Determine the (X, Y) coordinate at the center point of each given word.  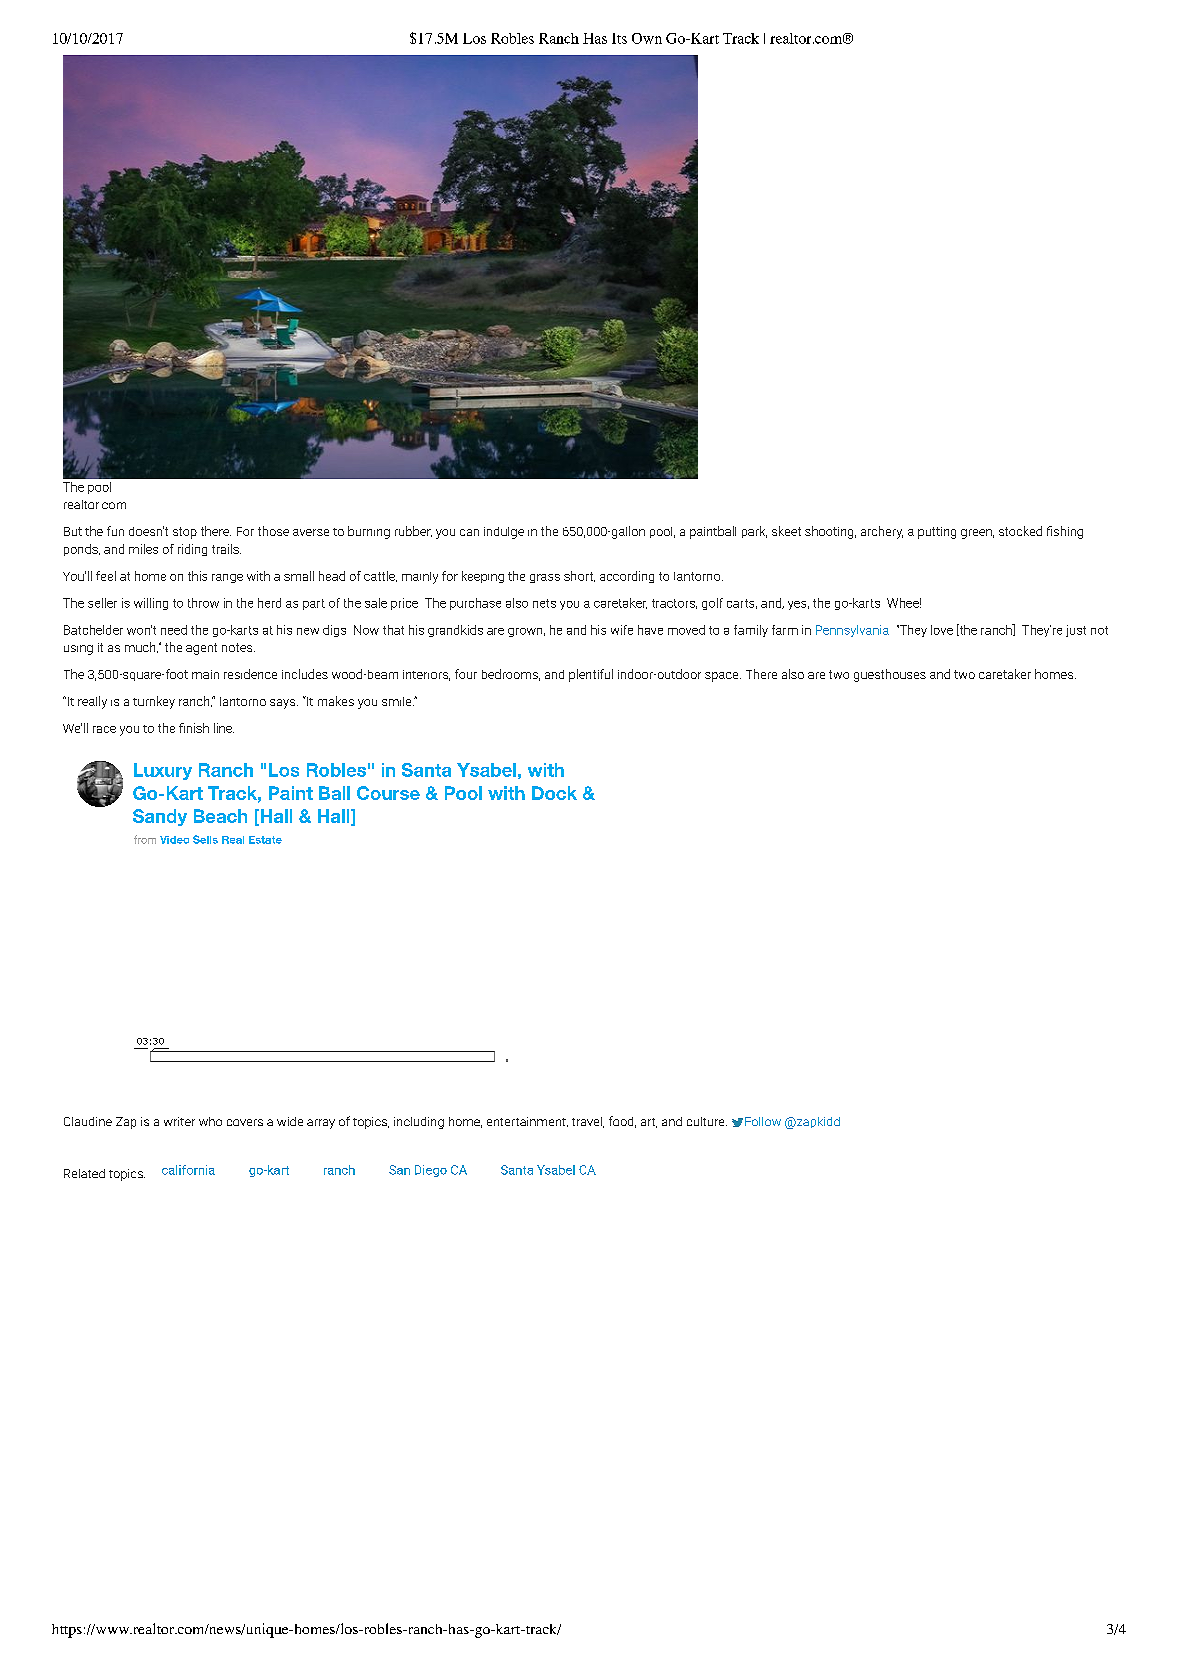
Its (619, 38)
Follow (763, 1121)
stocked (1020, 531)
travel (588, 1122)
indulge (504, 533)
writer (179, 1121)
